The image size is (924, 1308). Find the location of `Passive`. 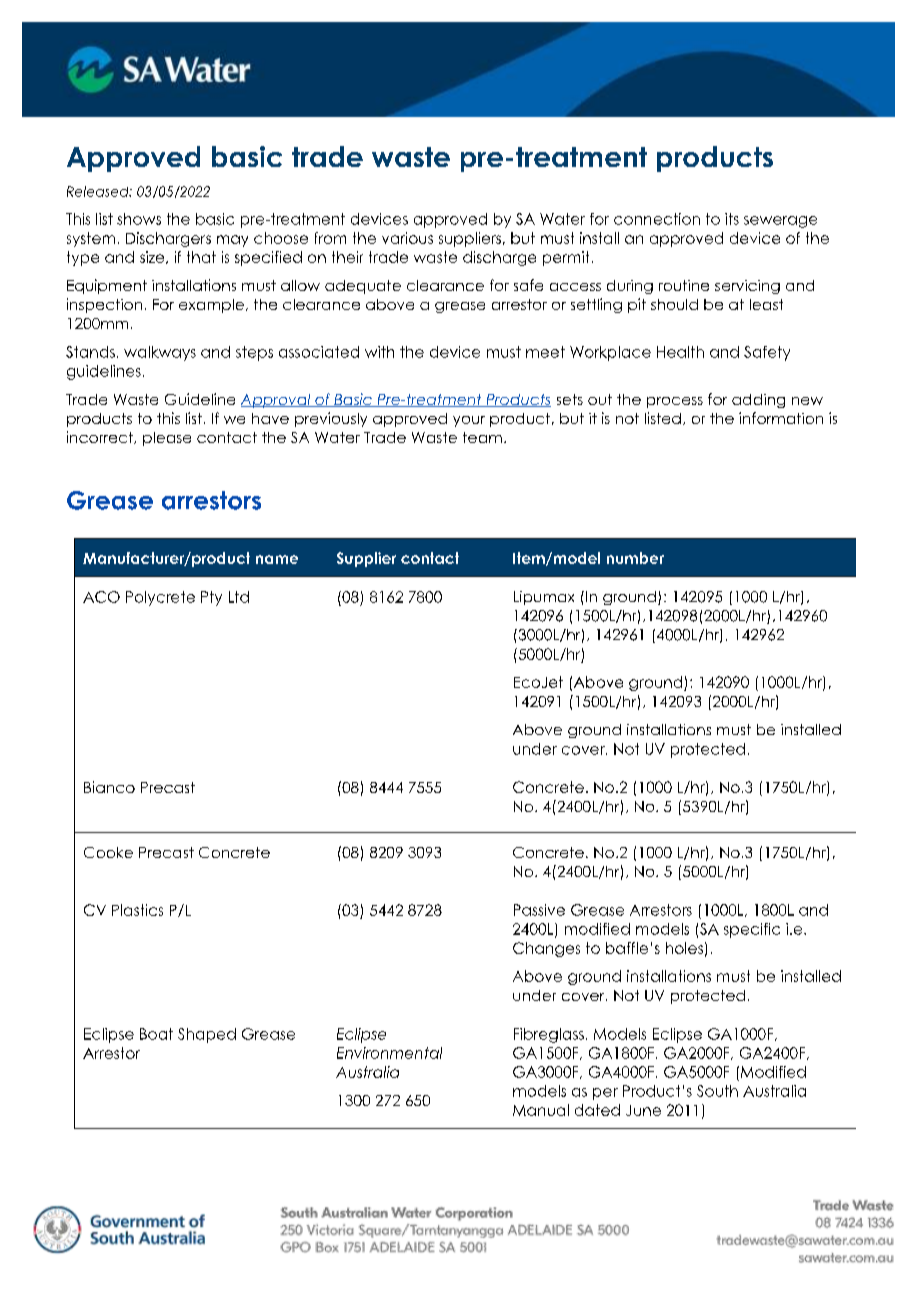

Passive is located at coordinates (539, 910).
